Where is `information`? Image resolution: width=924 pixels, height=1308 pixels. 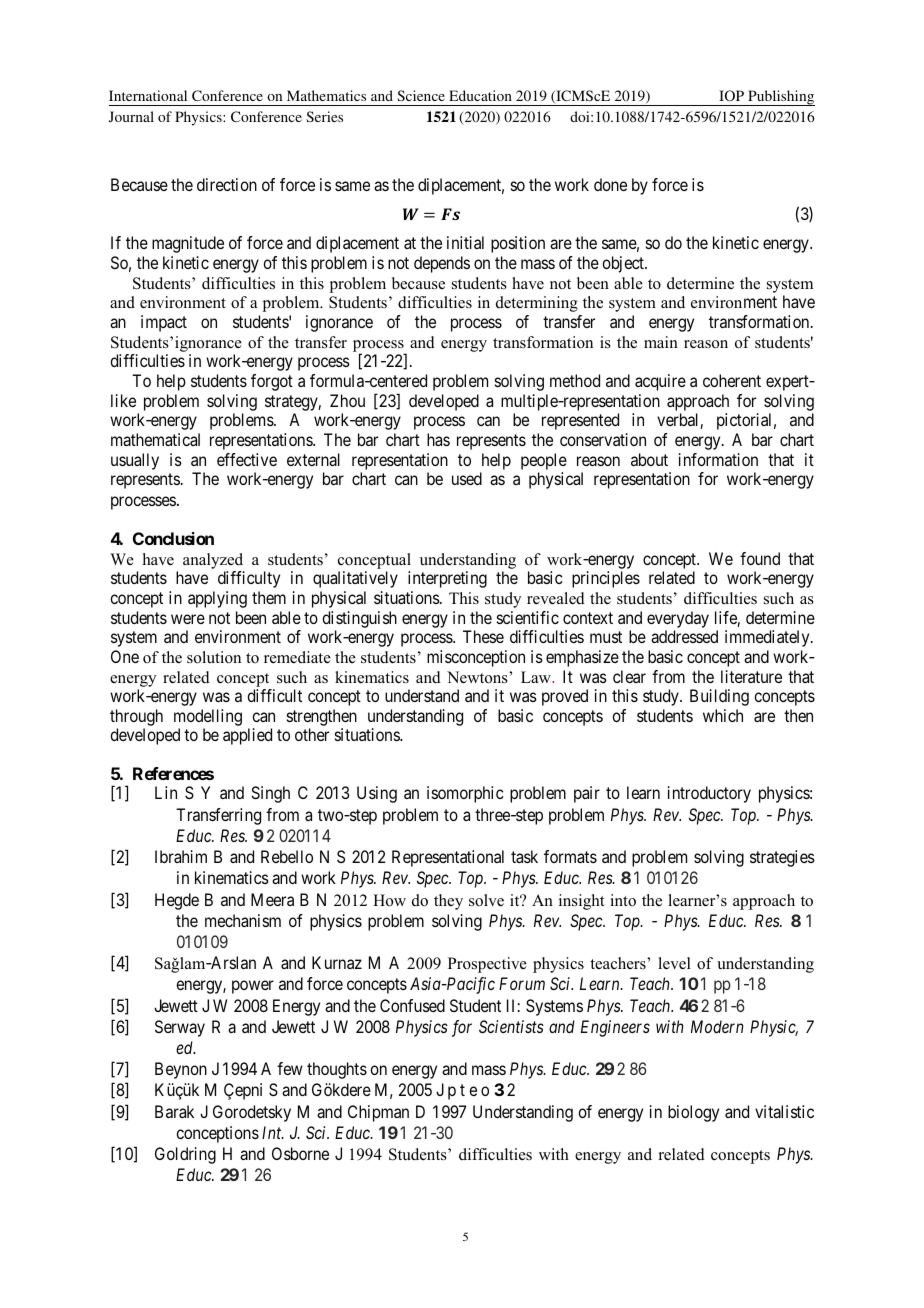
information is located at coordinates (718, 459).
